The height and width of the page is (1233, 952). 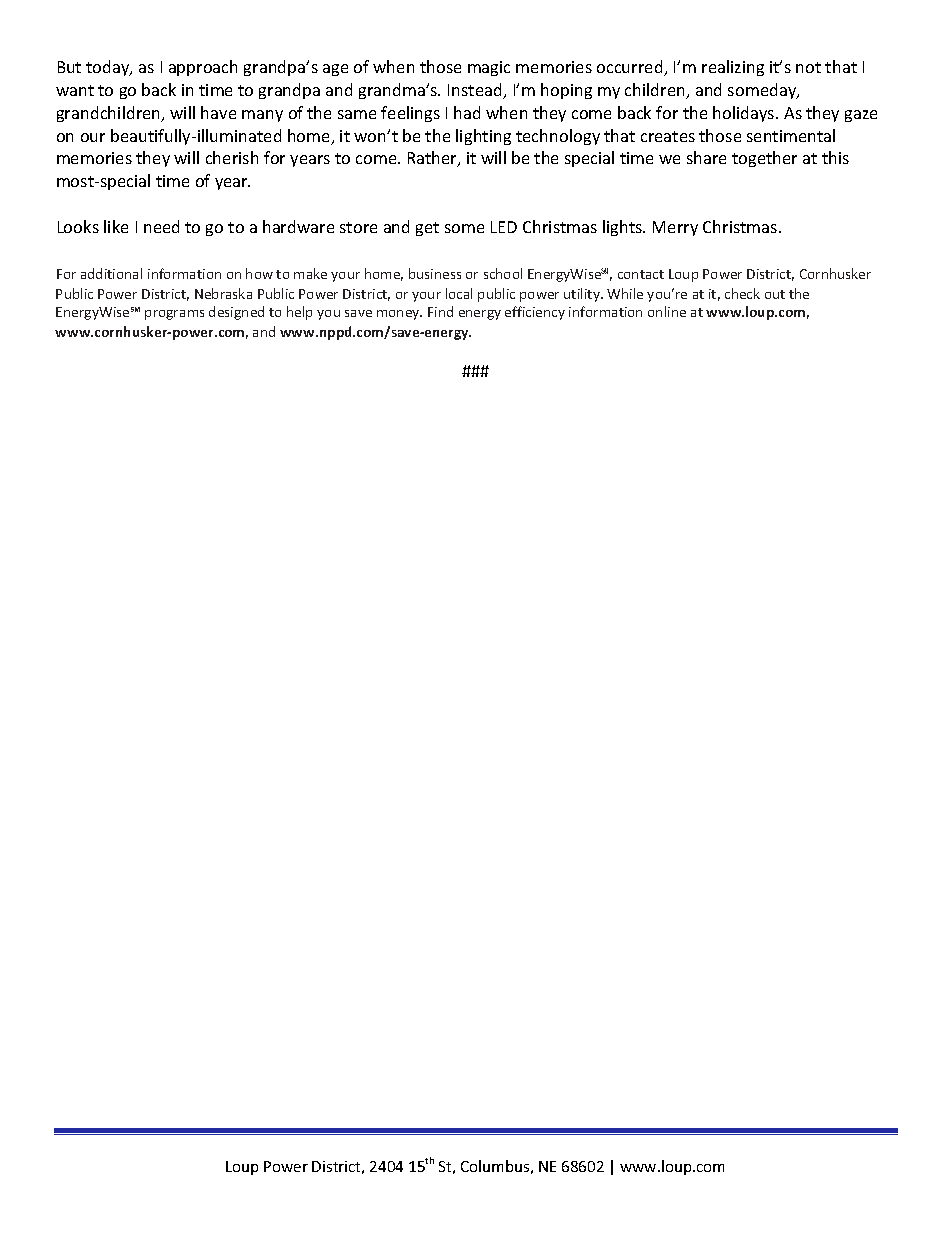 I want to click on LED, so click(x=504, y=227).
